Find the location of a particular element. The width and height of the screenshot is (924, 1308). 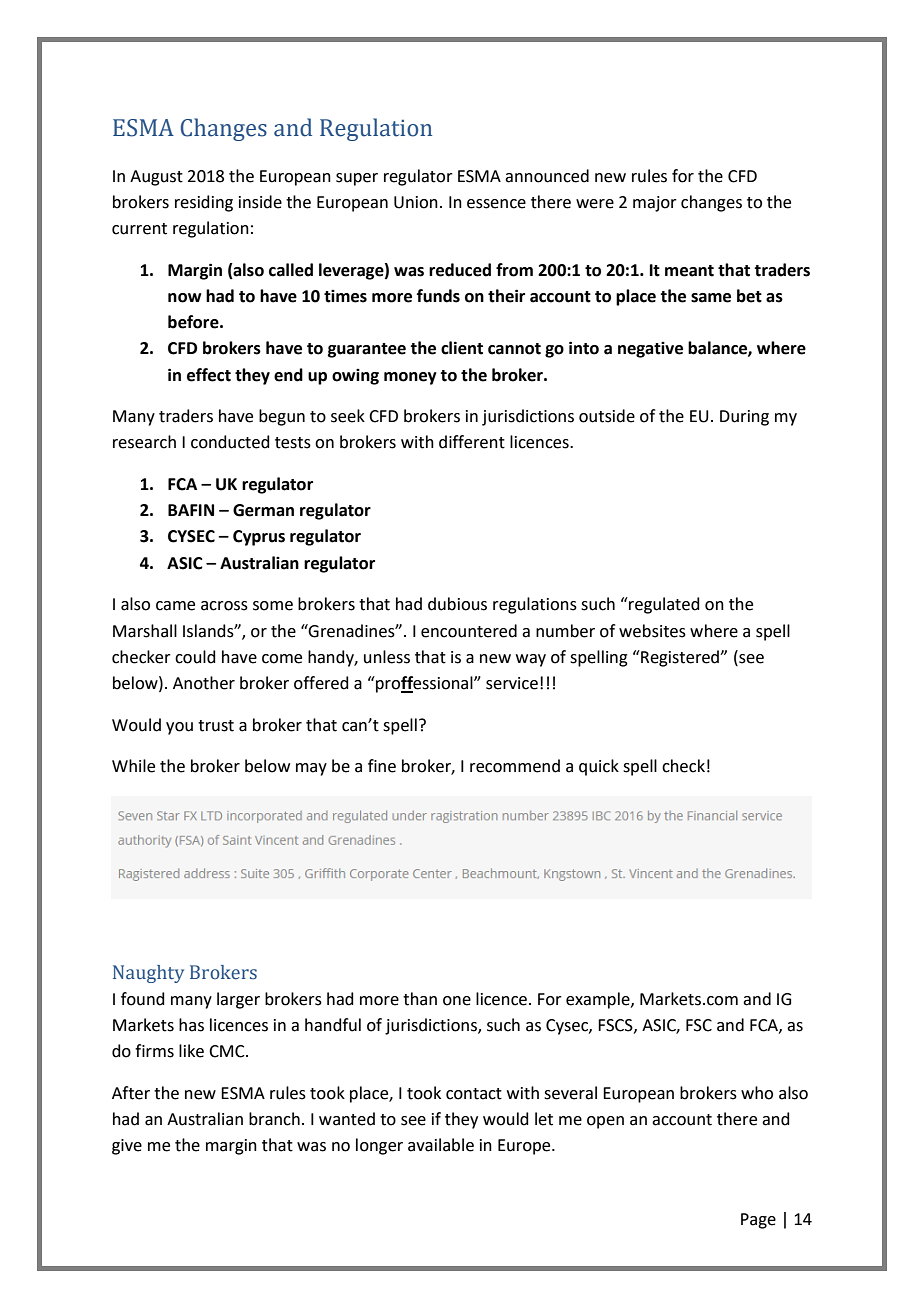

give is located at coordinates (127, 1147).
